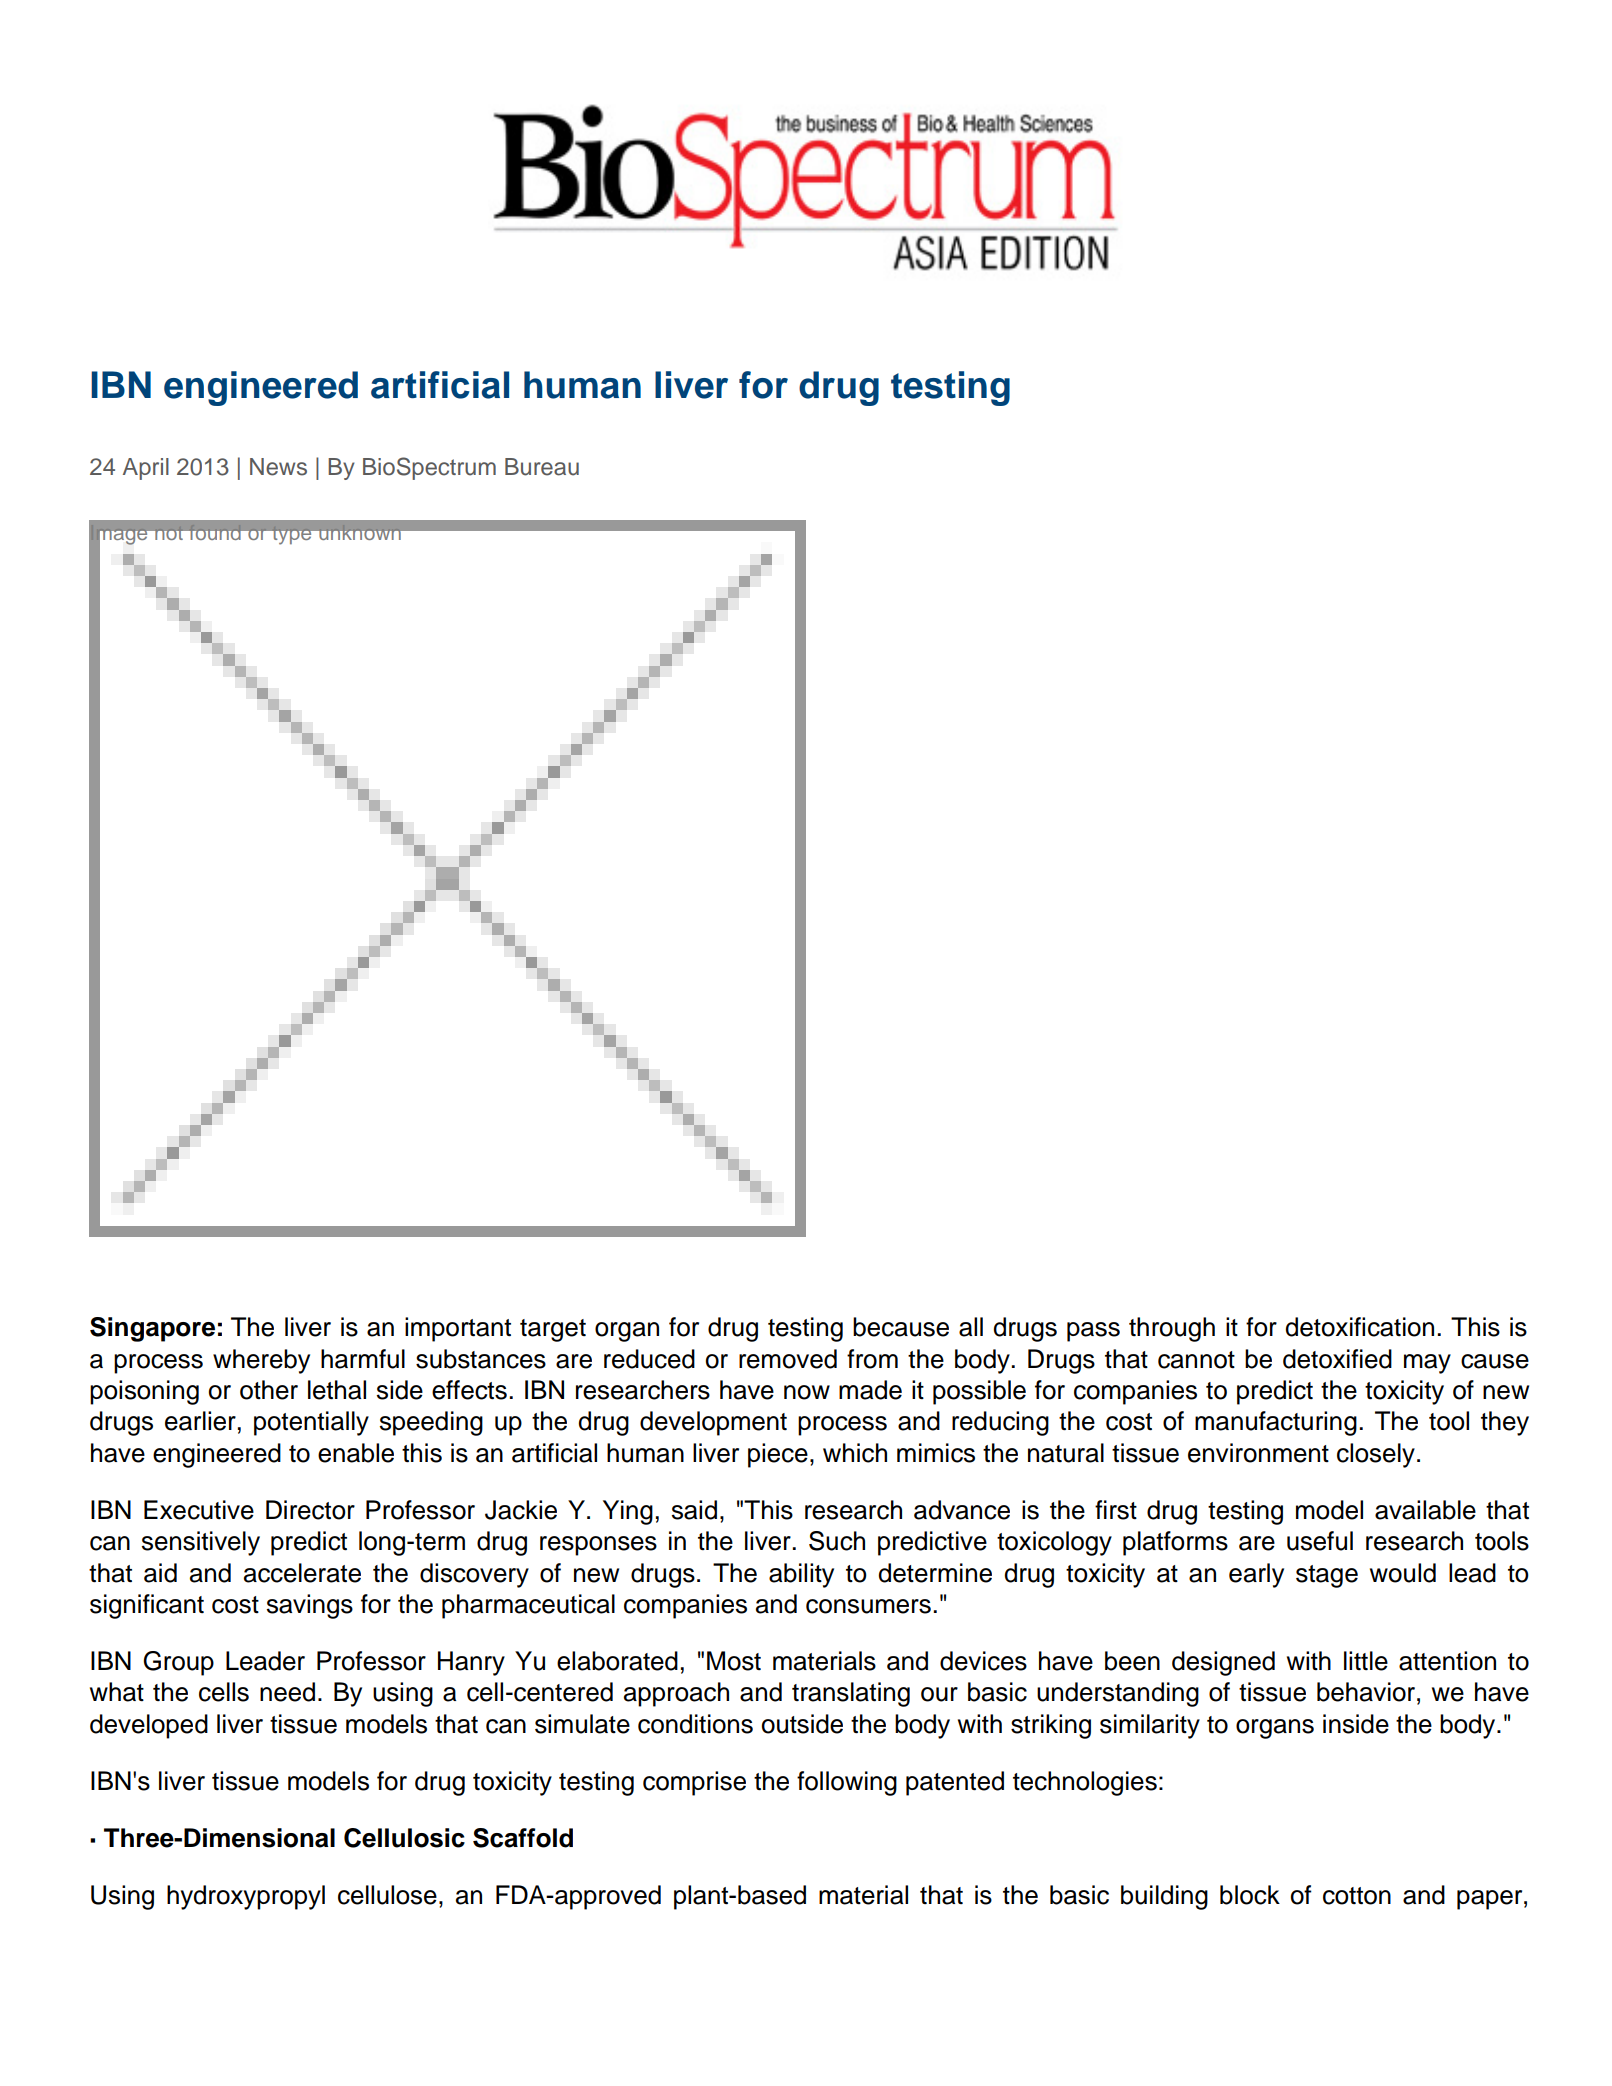 This screenshot has height=2086, width=1612. Describe the element at coordinates (847, 1783) in the screenshot. I see `following` at that location.
